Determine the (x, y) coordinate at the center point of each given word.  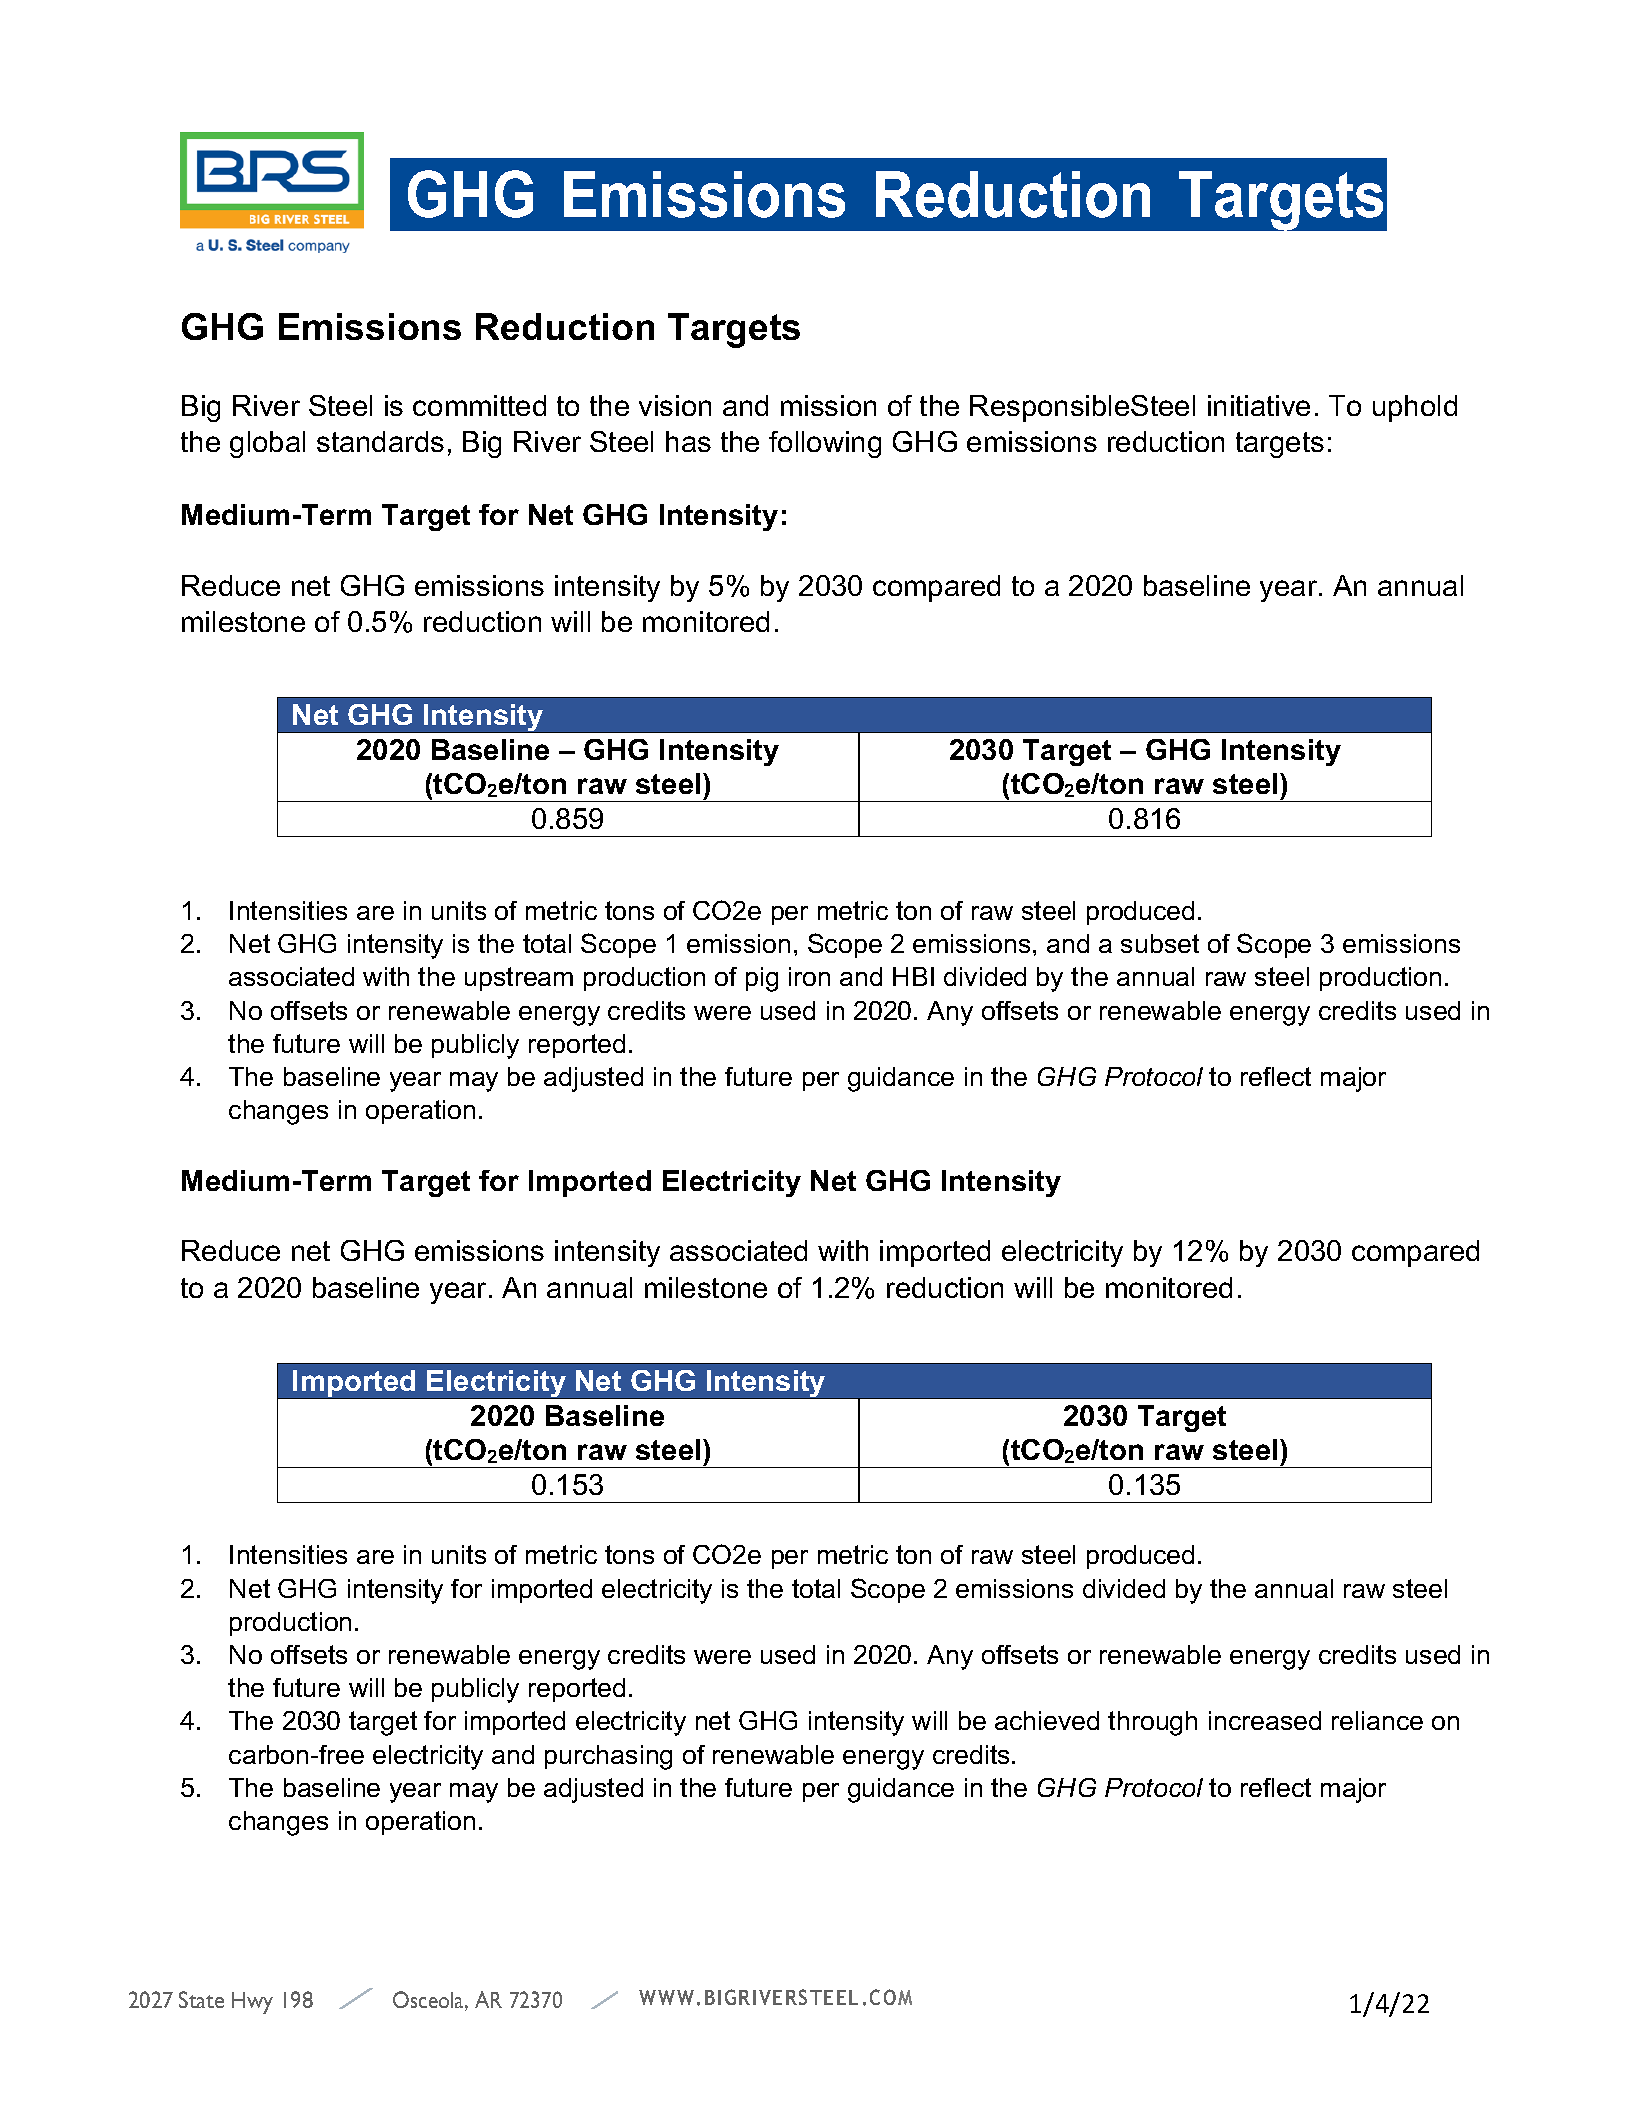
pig (762, 979)
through (1152, 1723)
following (825, 444)
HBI (913, 976)
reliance (1377, 1720)
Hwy (252, 2003)
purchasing (608, 1757)
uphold (1415, 408)
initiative (1259, 405)
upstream (519, 979)
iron (809, 976)
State (201, 1999)
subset (1160, 943)
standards (380, 441)
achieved (1047, 1720)
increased (1265, 1720)
